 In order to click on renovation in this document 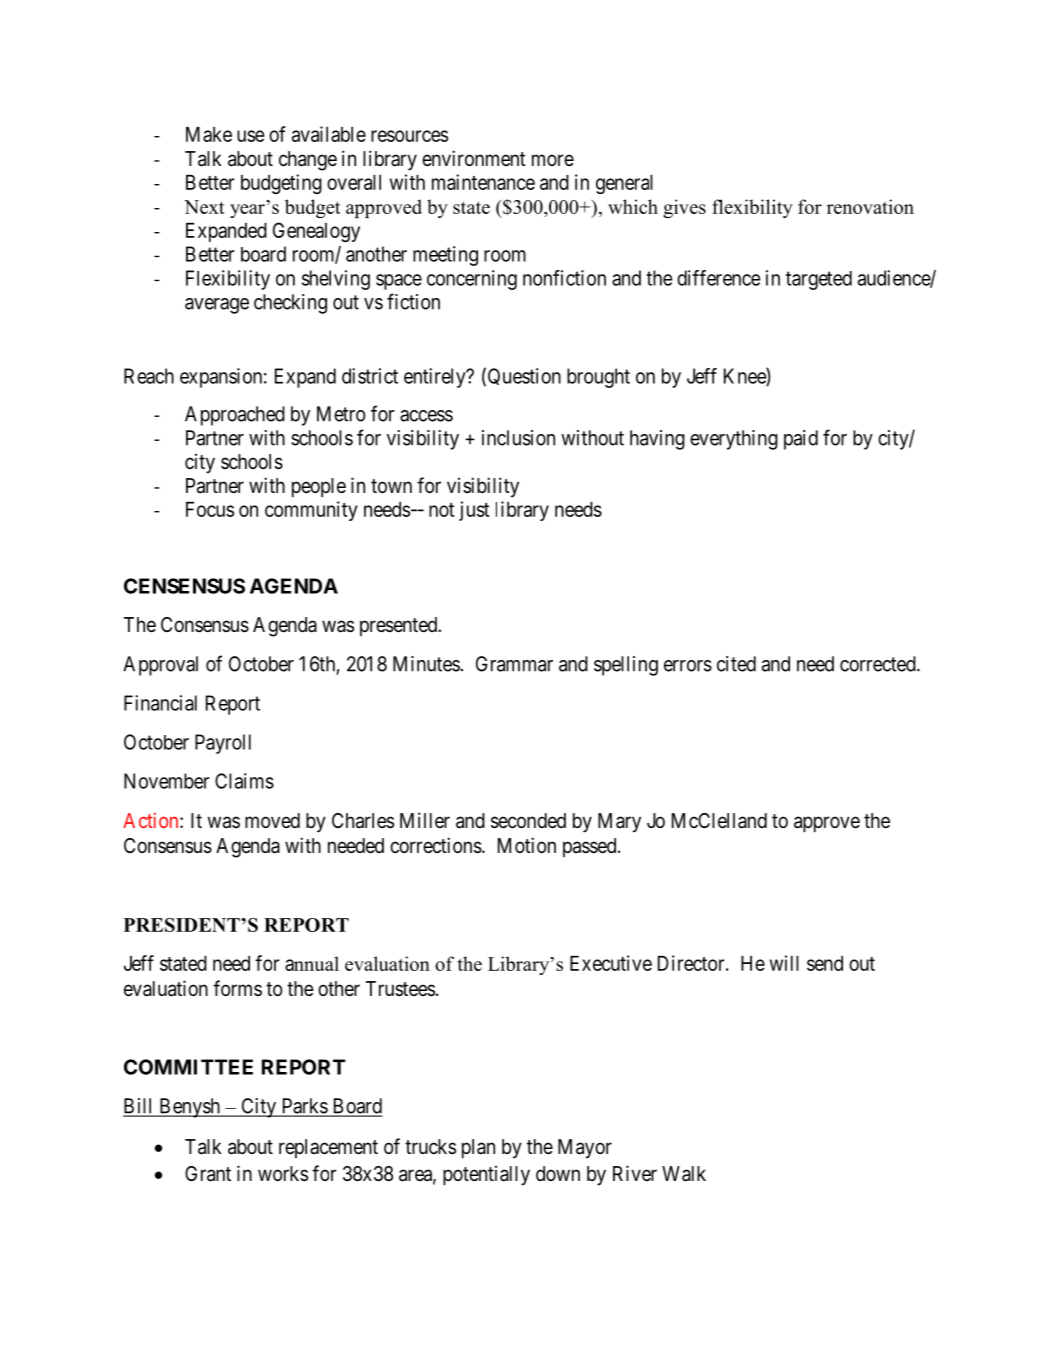, I will do `click(870, 206)`.
